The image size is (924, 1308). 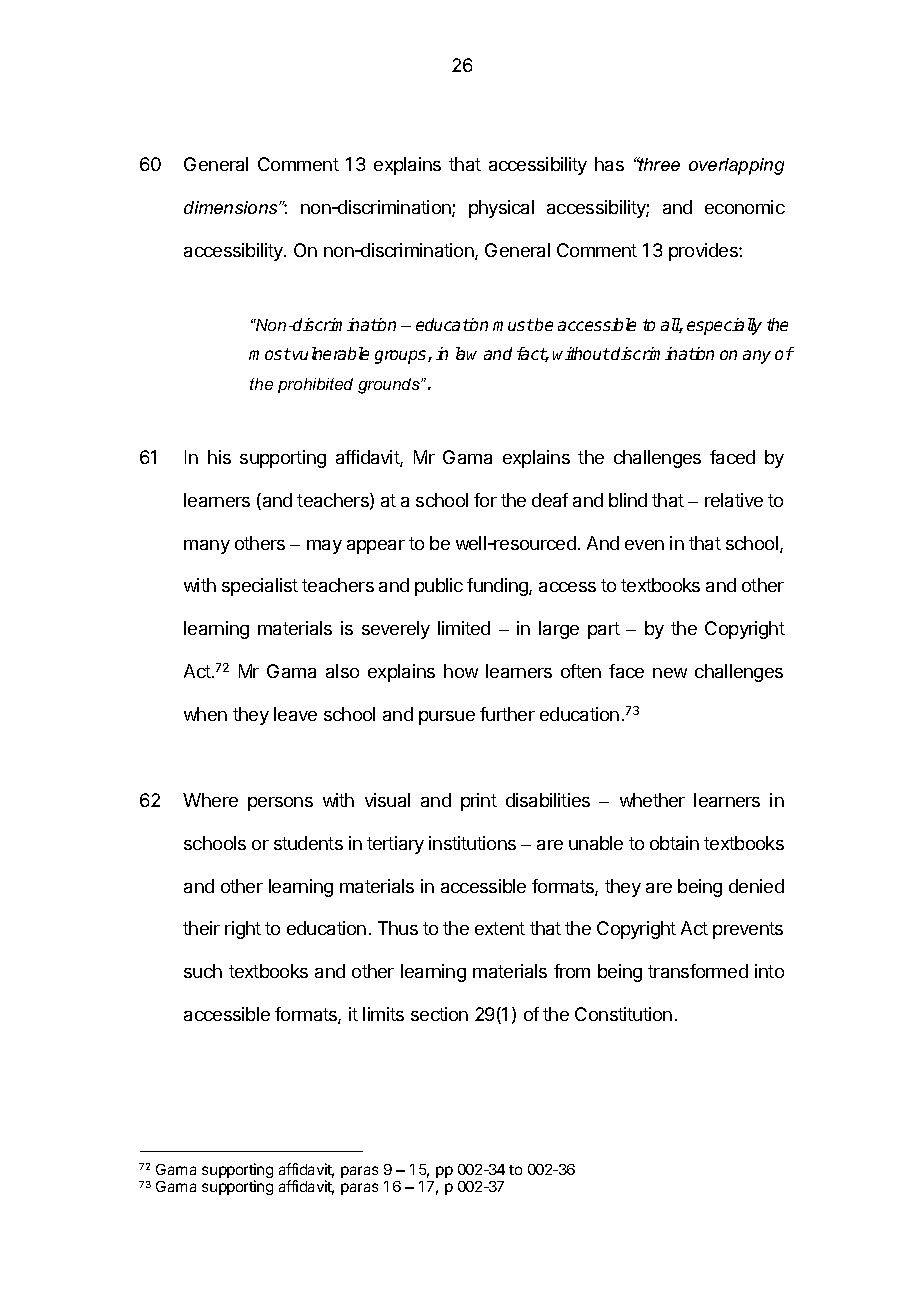 What do you see at coordinates (501, 209) in the screenshot?
I see `physical` at bounding box center [501, 209].
